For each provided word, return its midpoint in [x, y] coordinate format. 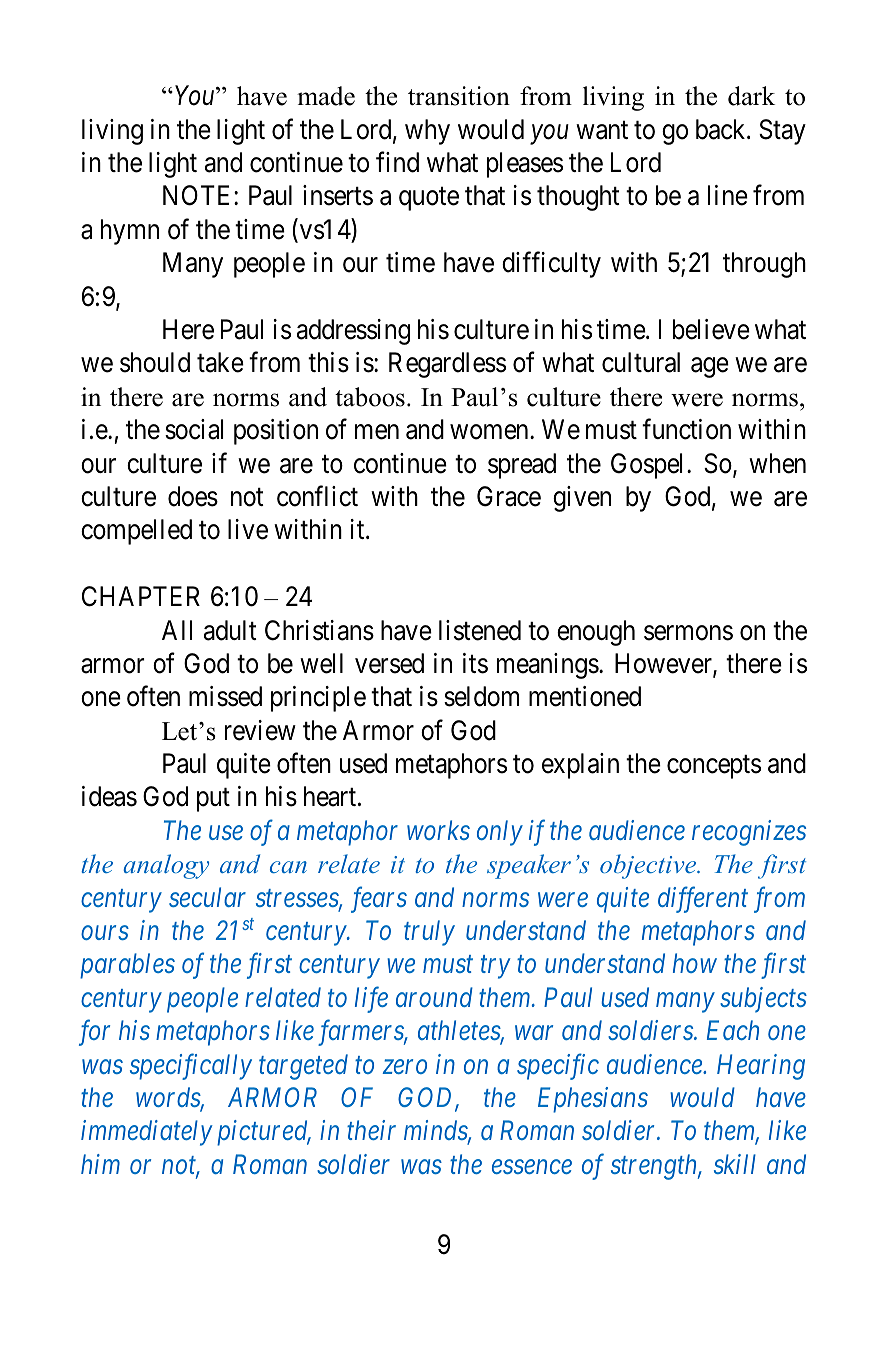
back [722, 129]
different [703, 899]
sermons [688, 633]
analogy [166, 866]
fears [379, 899]
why [427, 132]
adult [230, 630]
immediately [147, 1133]
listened [480, 630]
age [710, 368]
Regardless [447, 365]
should [155, 362]
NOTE [199, 195]
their [371, 1130]
